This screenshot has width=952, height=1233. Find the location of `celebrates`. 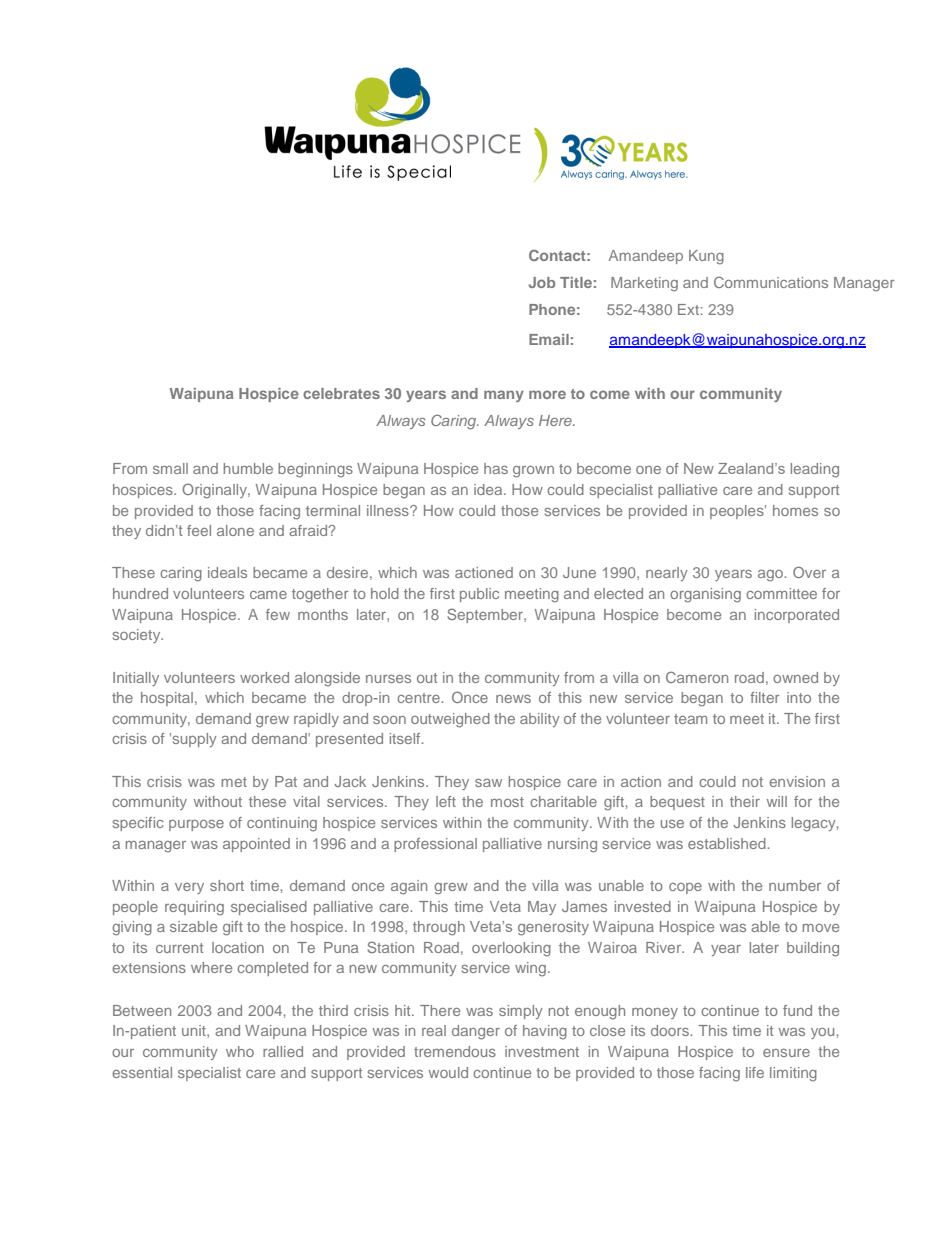

celebrates is located at coordinates (341, 393).
